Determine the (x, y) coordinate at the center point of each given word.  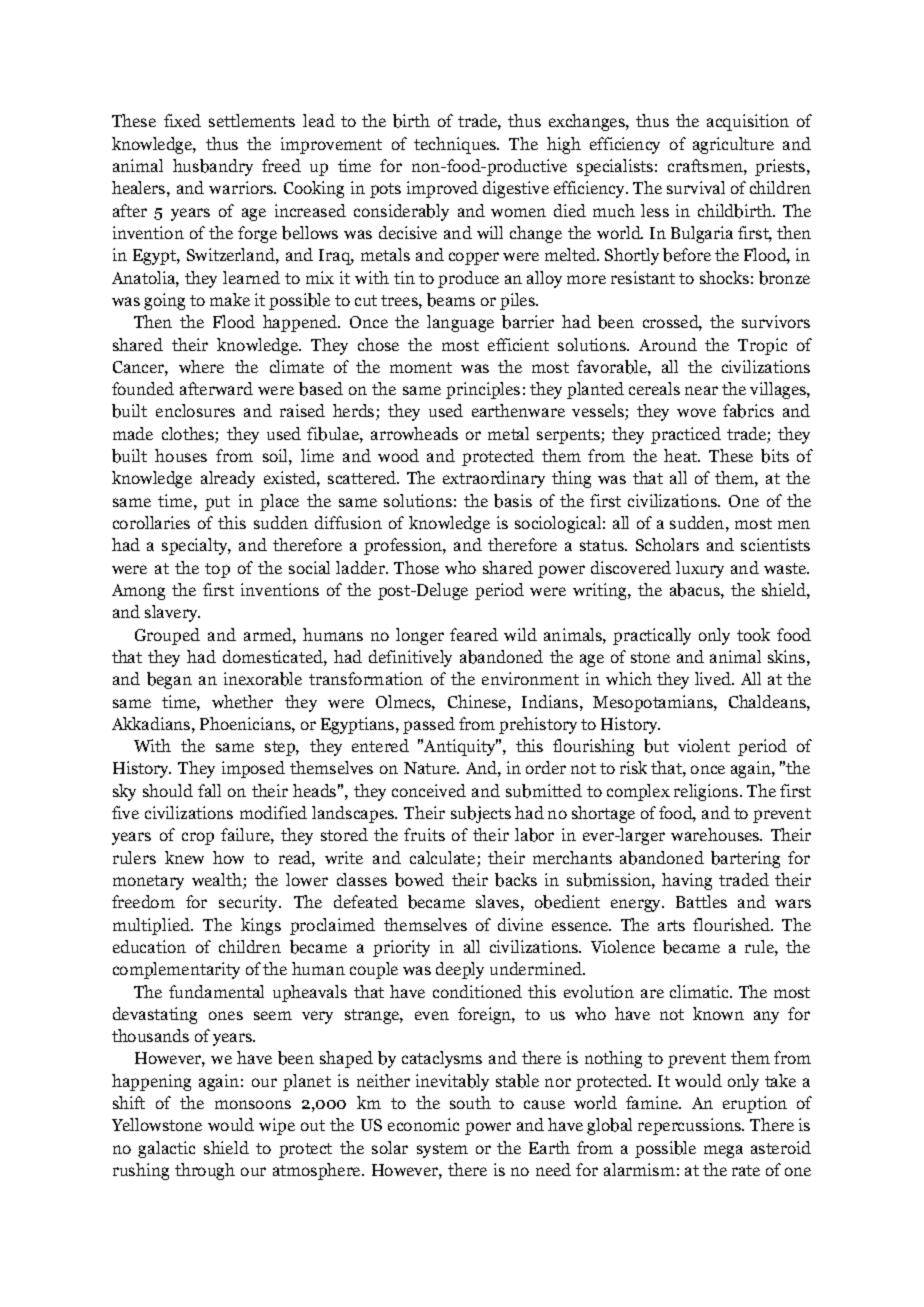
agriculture (733, 145)
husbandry (213, 167)
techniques (456, 145)
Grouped (167, 636)
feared (474, 634)
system (442, 1150)
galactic (166, 1149)
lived (714, 678)
